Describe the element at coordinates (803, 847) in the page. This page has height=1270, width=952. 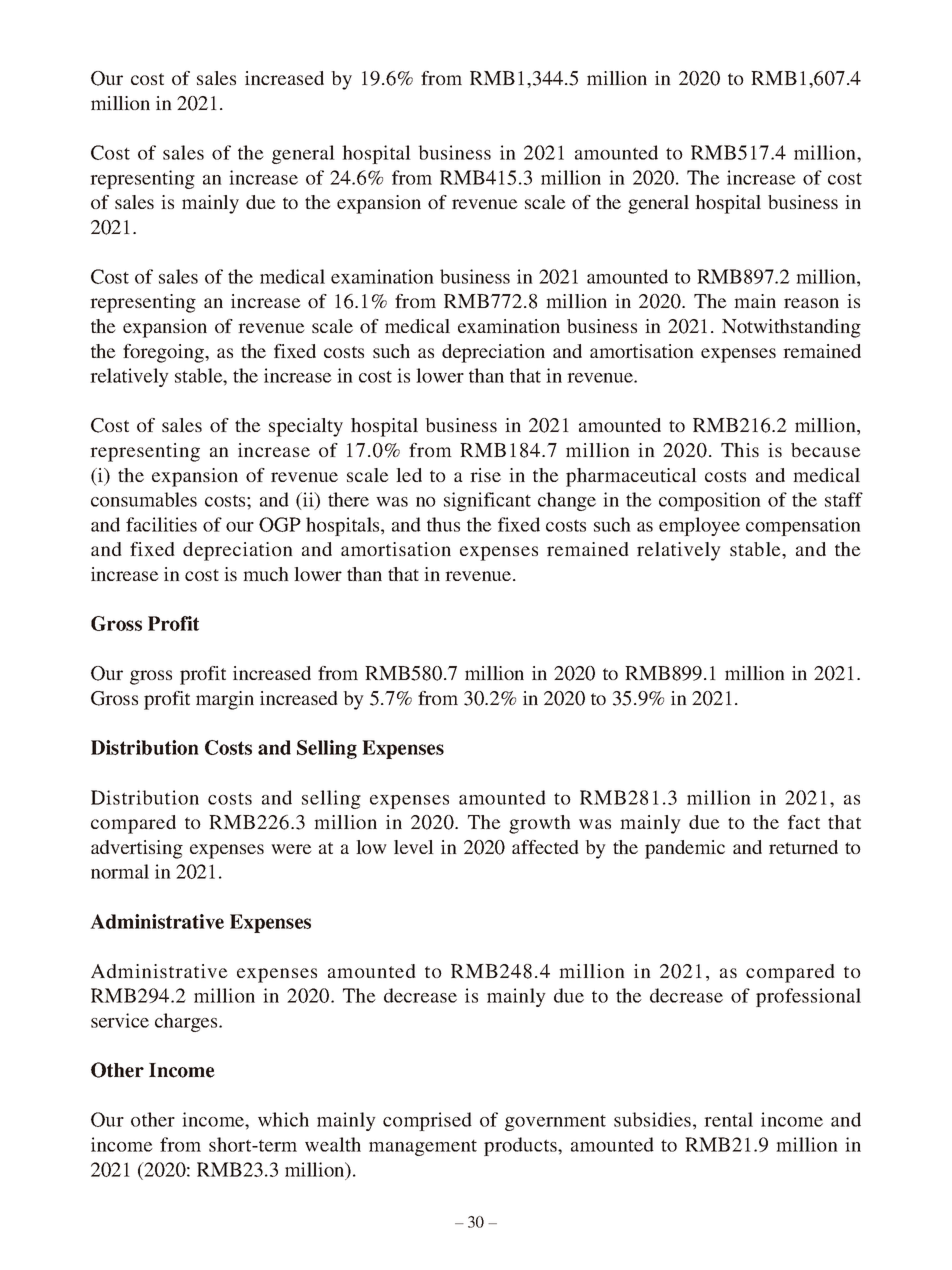
I see `returned` at that location.
